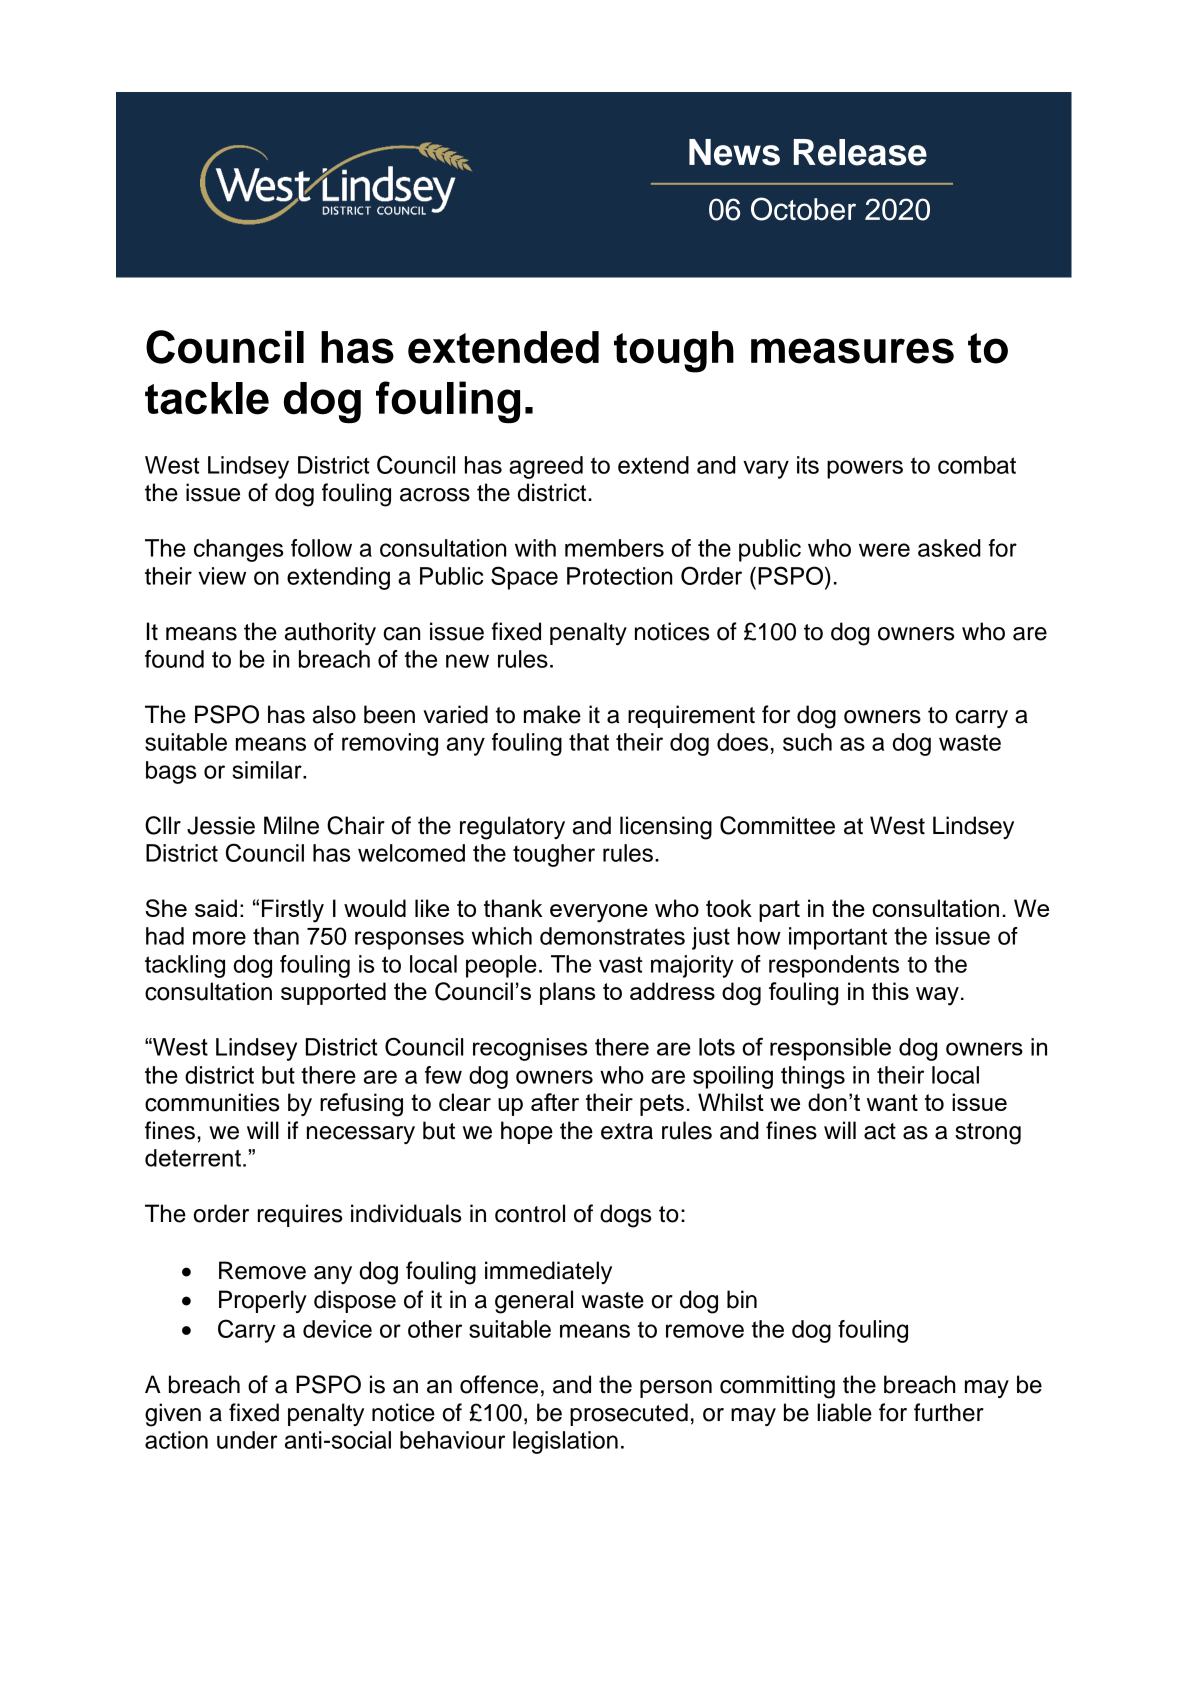  Describe the element at coordinates (565, 1442) in the screenshot. I see `legislation` at that location.
